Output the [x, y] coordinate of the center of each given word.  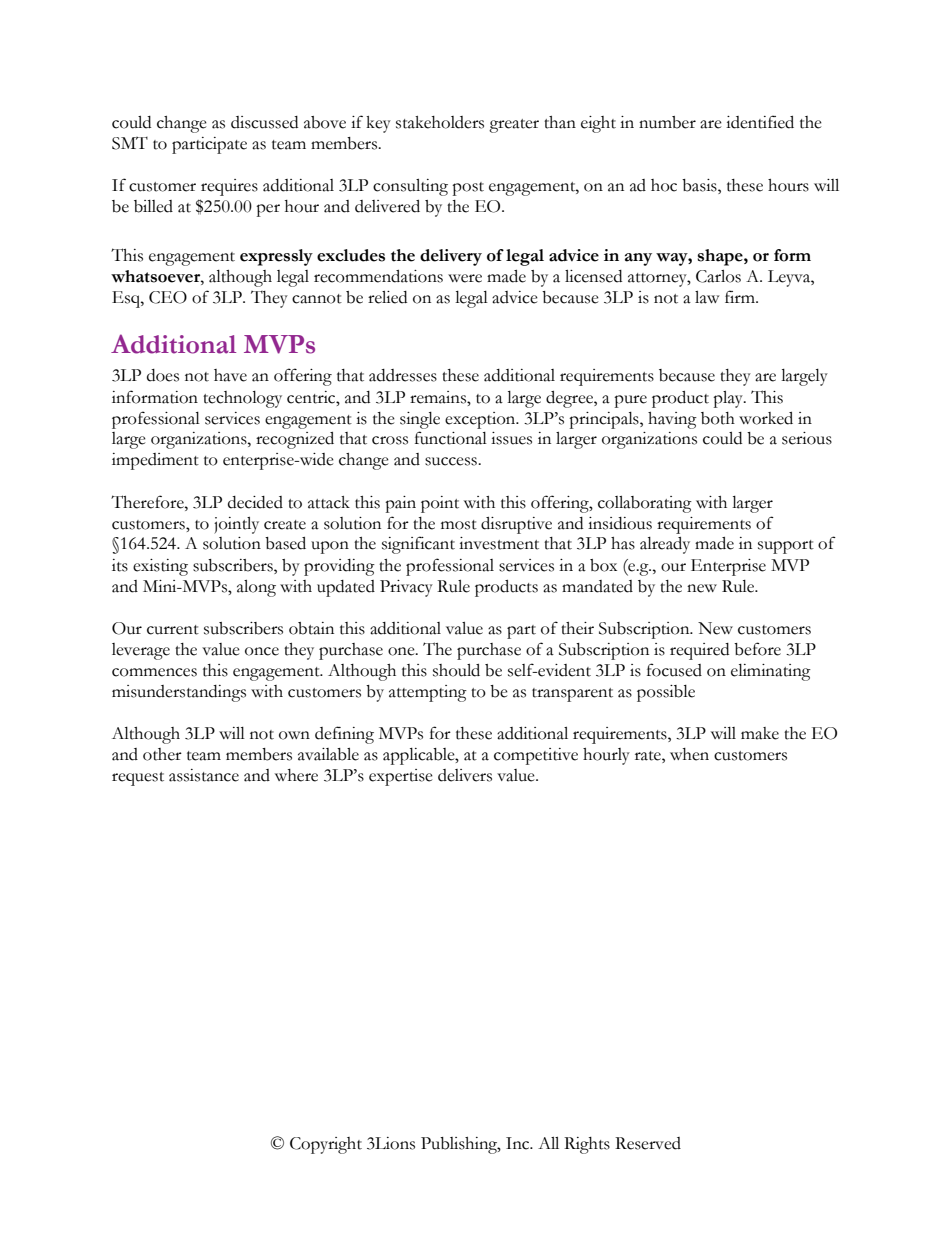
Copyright [326, 1145]
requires [229, 187]
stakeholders [440, 122]
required [699, 651]
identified [760, 122]
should [456, 670]
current [173, 630]
